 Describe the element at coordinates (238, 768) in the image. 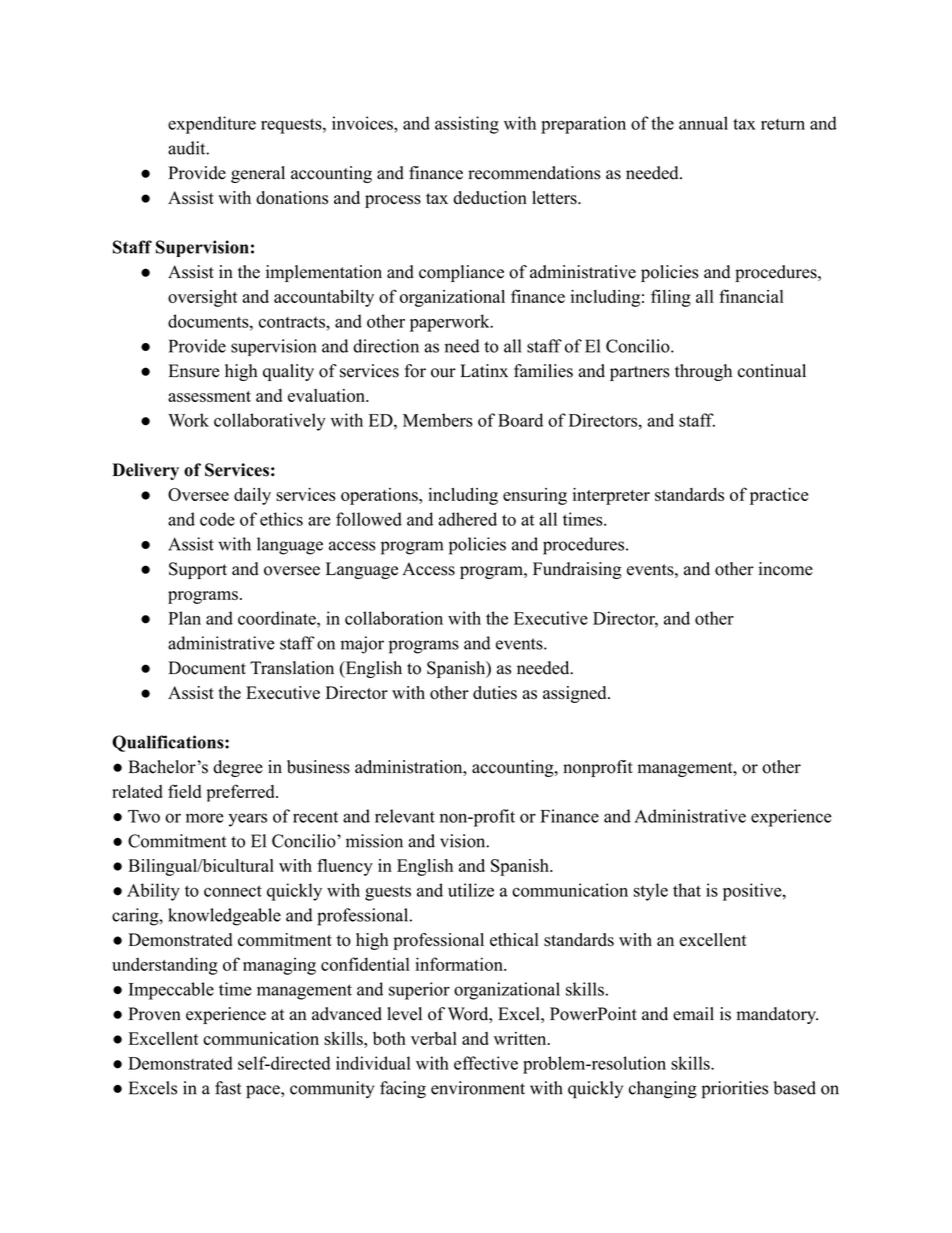

I see `degree` at that location.
